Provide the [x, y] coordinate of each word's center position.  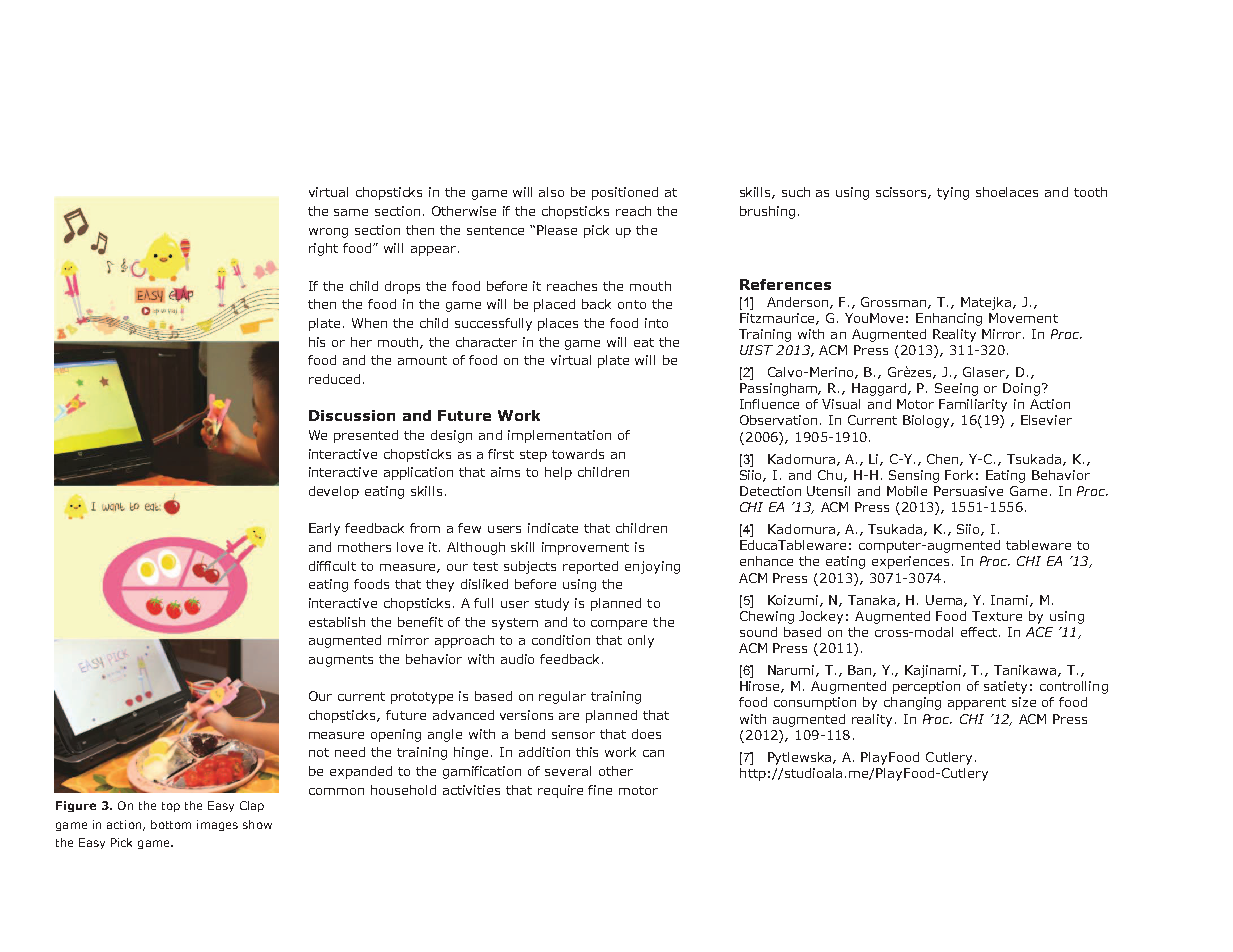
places [558, 324]
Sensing [914, 476]
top [171, 807]
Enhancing [949, 319]
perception [926, 687]
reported [590, 567]
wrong [328, 233]
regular [562, 697]
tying [953, 193]
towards [578, 454]
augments [341, 661]
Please [557, 230]
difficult [332, 566]
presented [366, 436]
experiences [912, 562]
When [369, 323]
